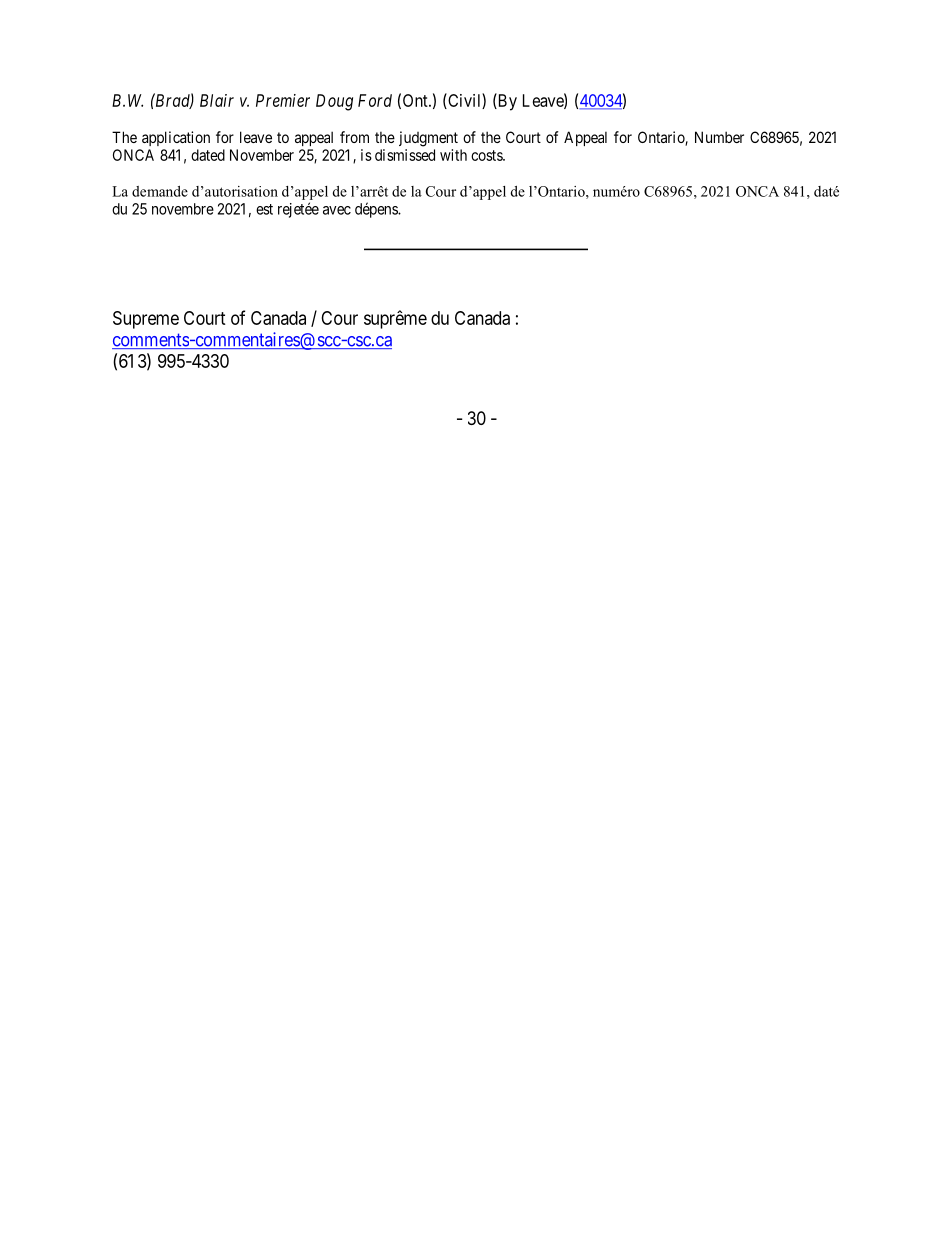 Image resolution: width=952 pixels, height=1233 pixels. Describe the element at coordinates (375, 100) in the screenshot. I see `Ford` at that location.
